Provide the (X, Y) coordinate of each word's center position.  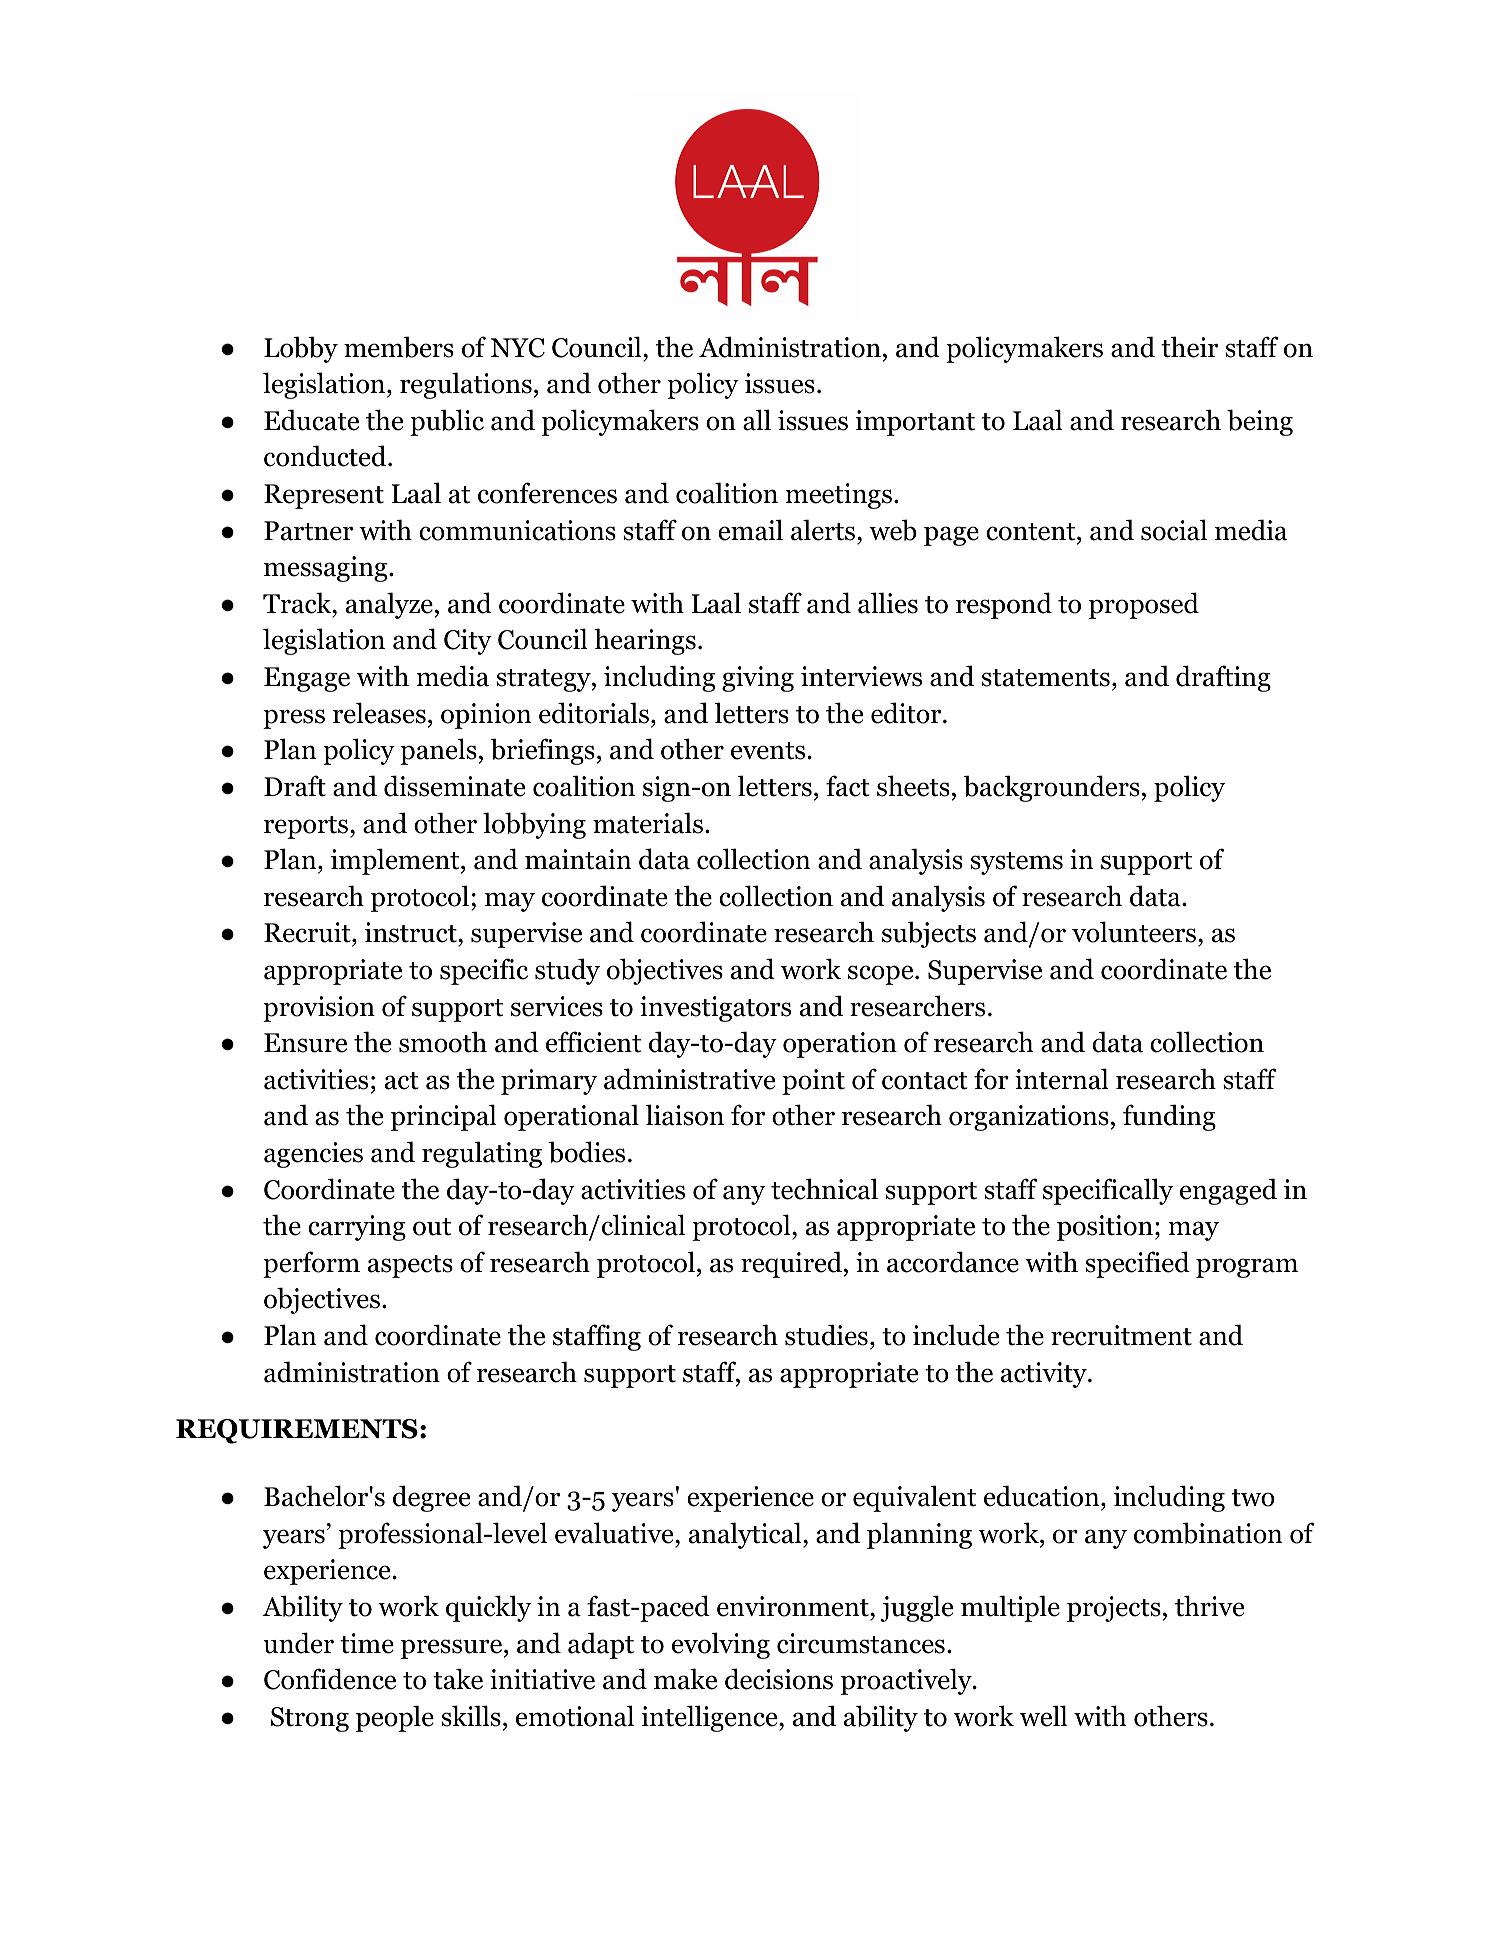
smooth (443, 1042)
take (458, 1679)
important (915, 423)
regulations (466, 385)
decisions (779, 1679)
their (1189, 347)
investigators (715, 1009)
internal (1062, 1079)
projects (1114, 1609)
